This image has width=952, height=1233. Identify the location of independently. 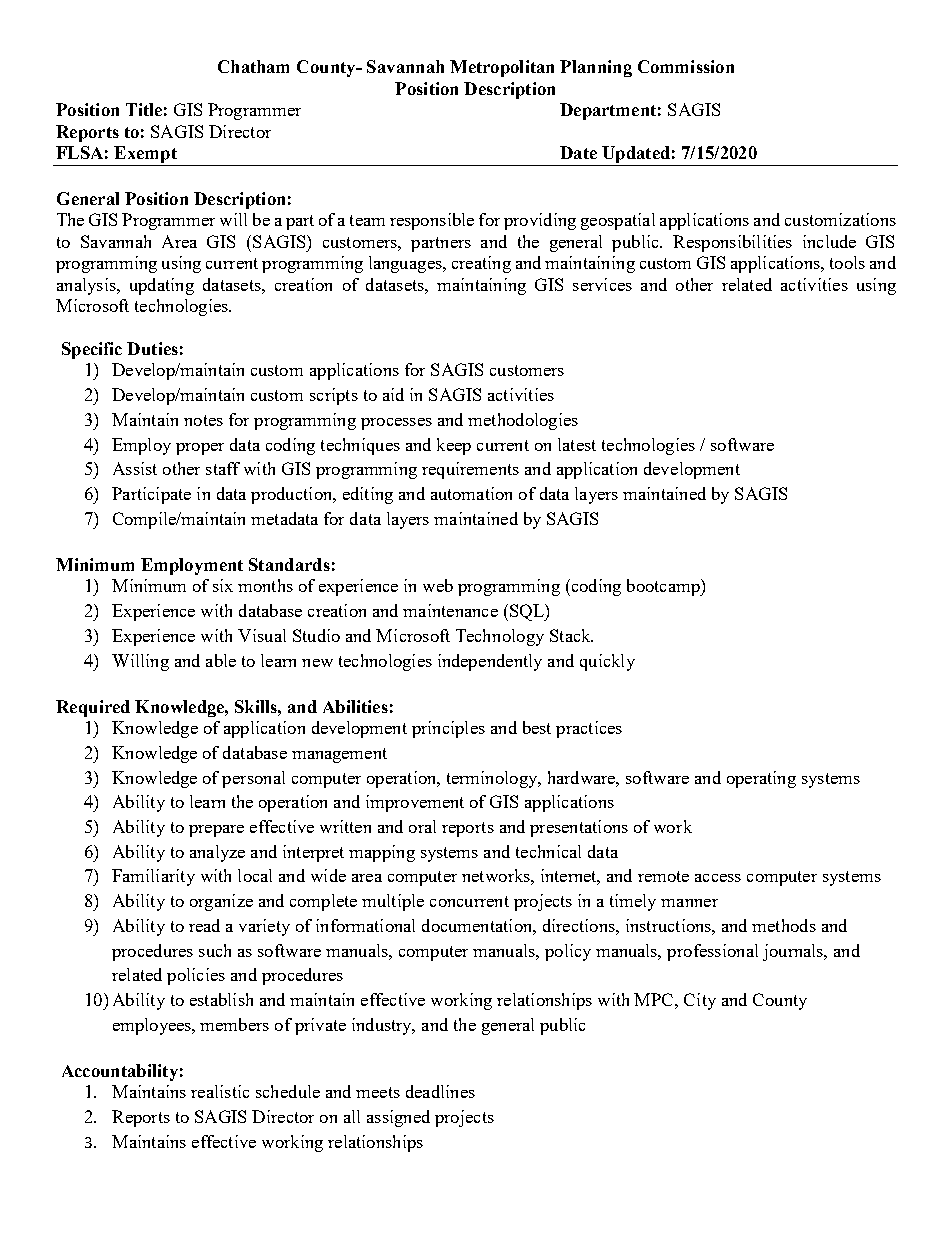
(490, 662).
